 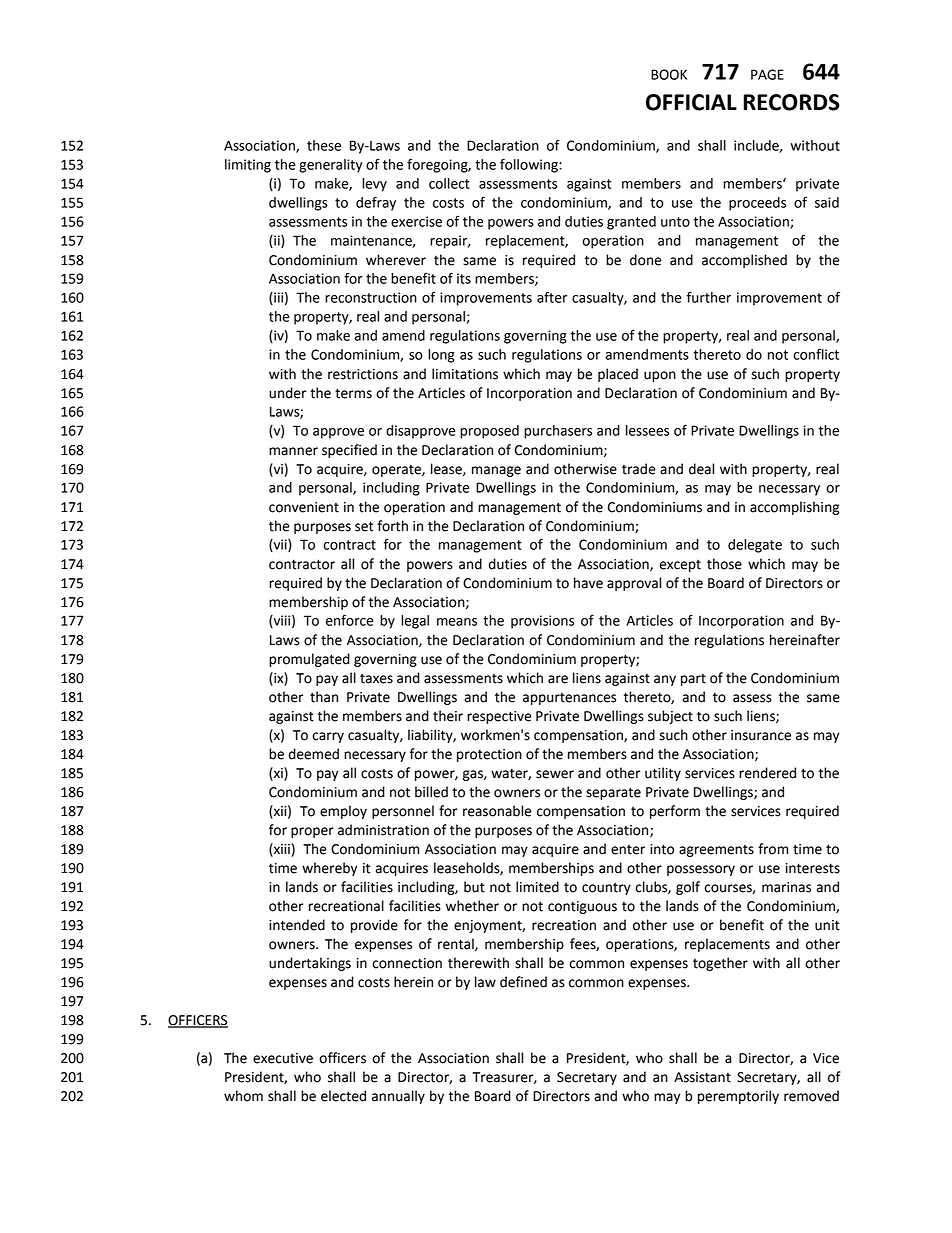 What do you see at coordinates (558, 432) in the screenshot?
I see `purchasers` at bounding box center [558, 432].
